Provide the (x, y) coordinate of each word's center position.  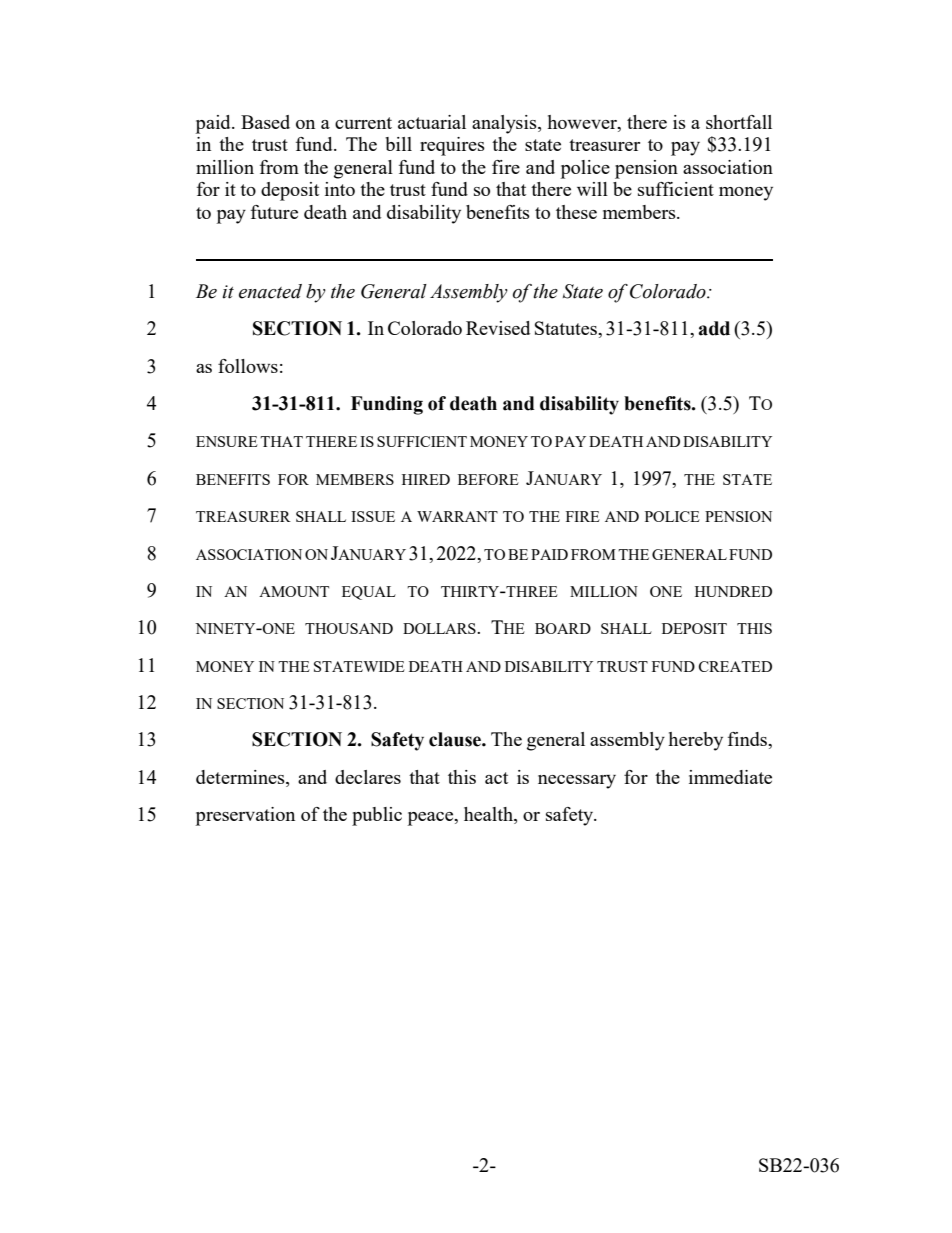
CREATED (735, 666)
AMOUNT (294, 591)
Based (265, 122)
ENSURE (227, 441)
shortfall (739, 122)
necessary (577, 782)
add (714, 328)
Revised (498, 328)
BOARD (563, 628)
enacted (270, 291)
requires (452, 146)
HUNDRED (733, 591)
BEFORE (488, 479)
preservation (245, 816)
